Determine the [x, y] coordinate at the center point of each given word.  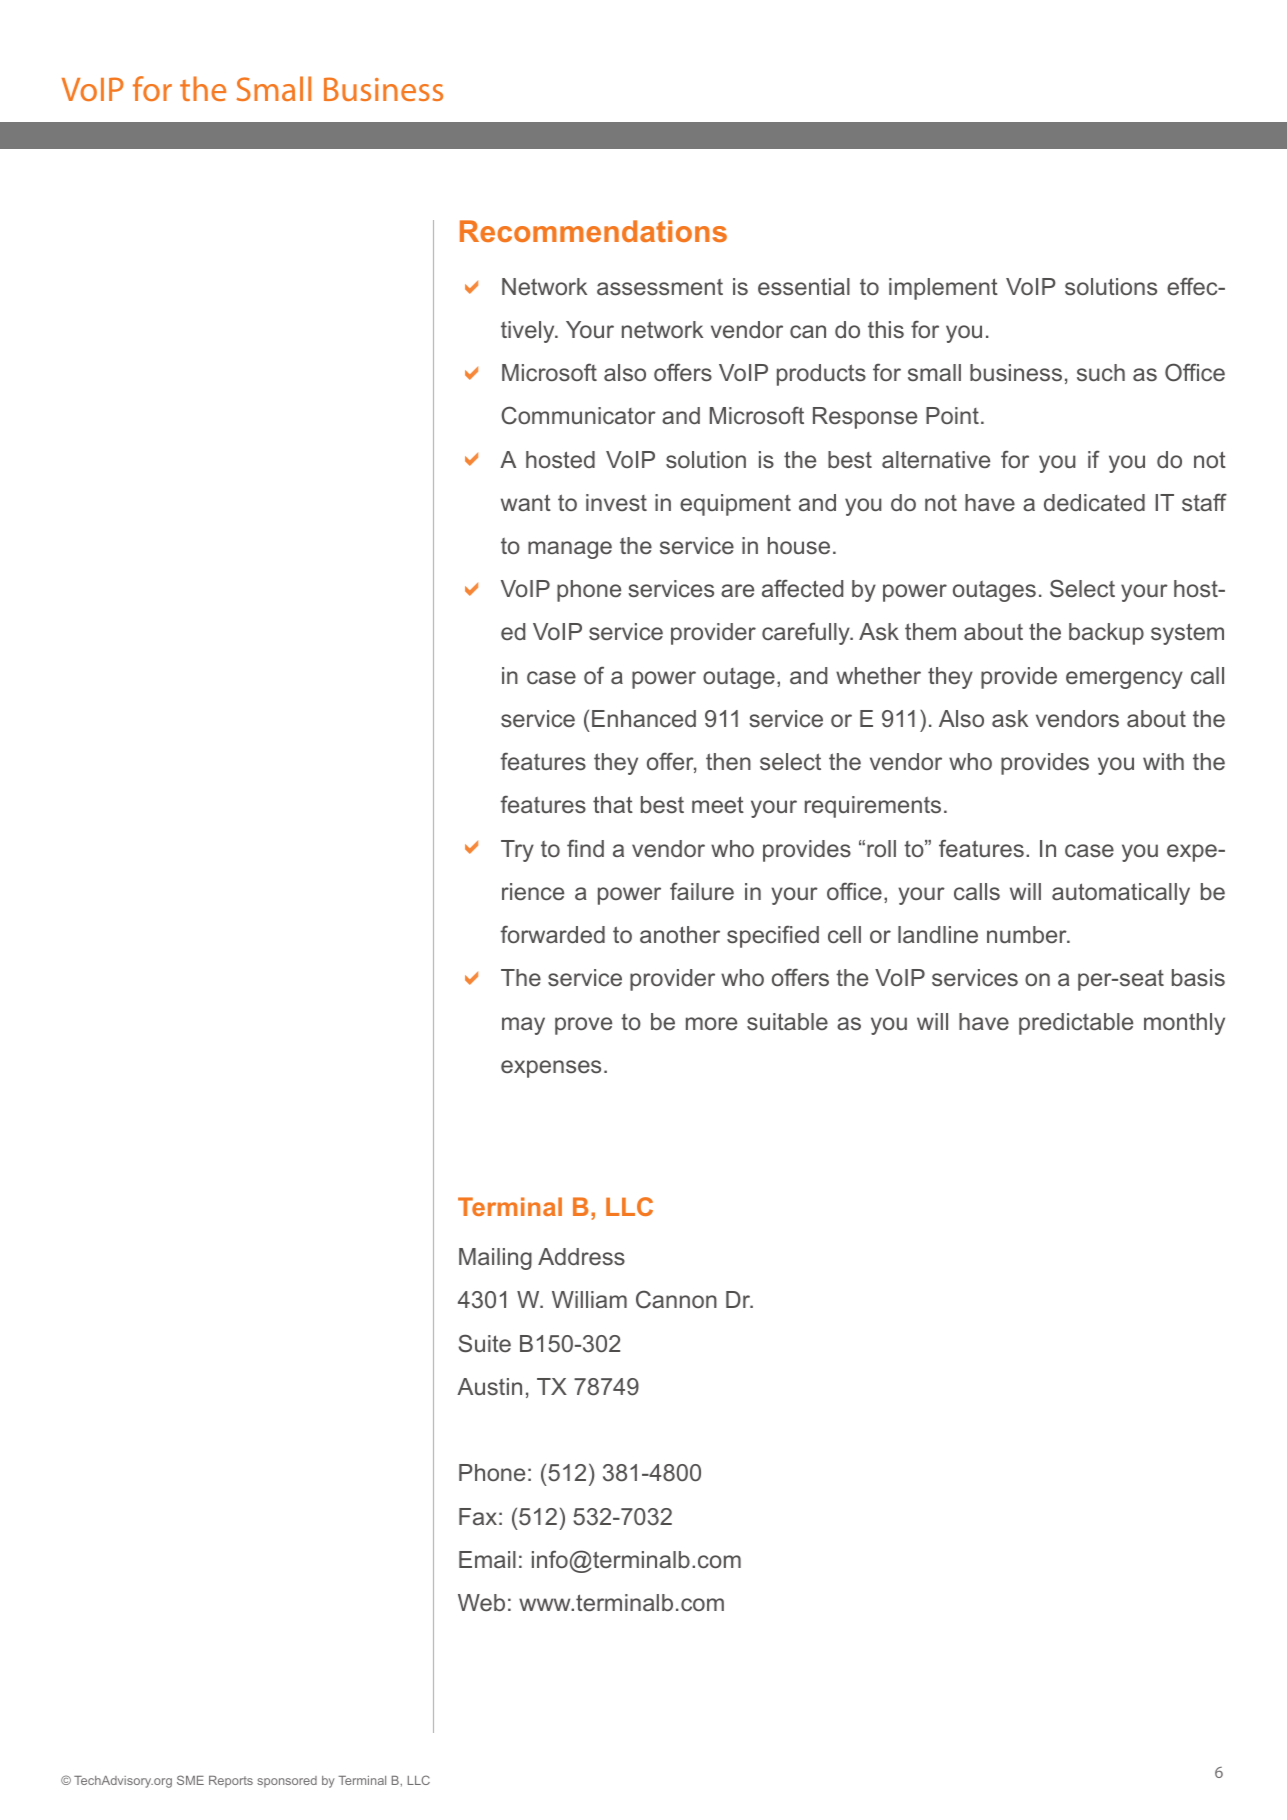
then [728, 761]
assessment [660, 287]
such [1101, 372]
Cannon [676, 1299]
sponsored [287, 1782]
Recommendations [593, 231]
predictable [1076, 1024]
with [1163, 761]
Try [517, 851]
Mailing [495, 1259]
